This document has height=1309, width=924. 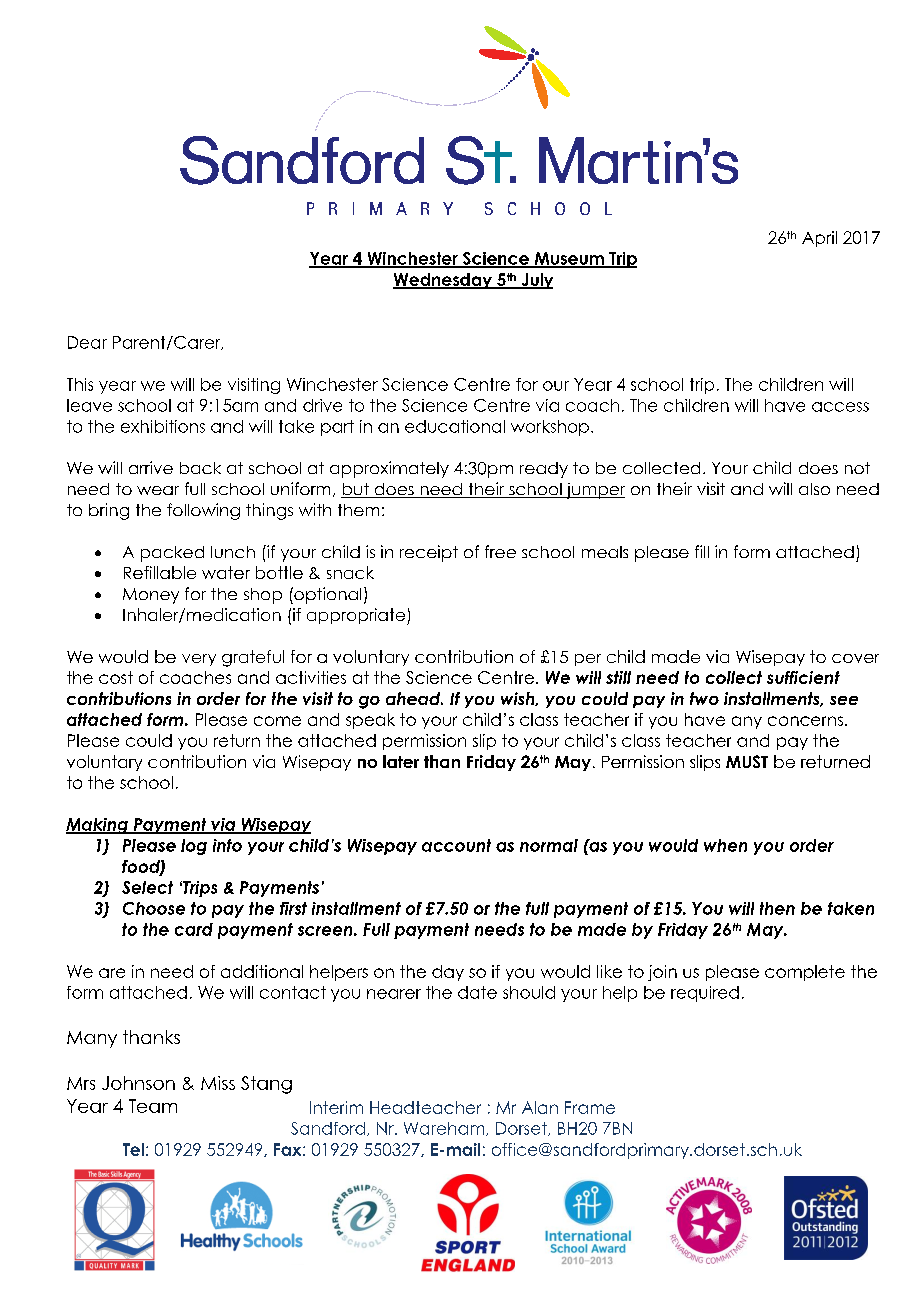 I want to click on Dear, so click(x=87, y=342).
